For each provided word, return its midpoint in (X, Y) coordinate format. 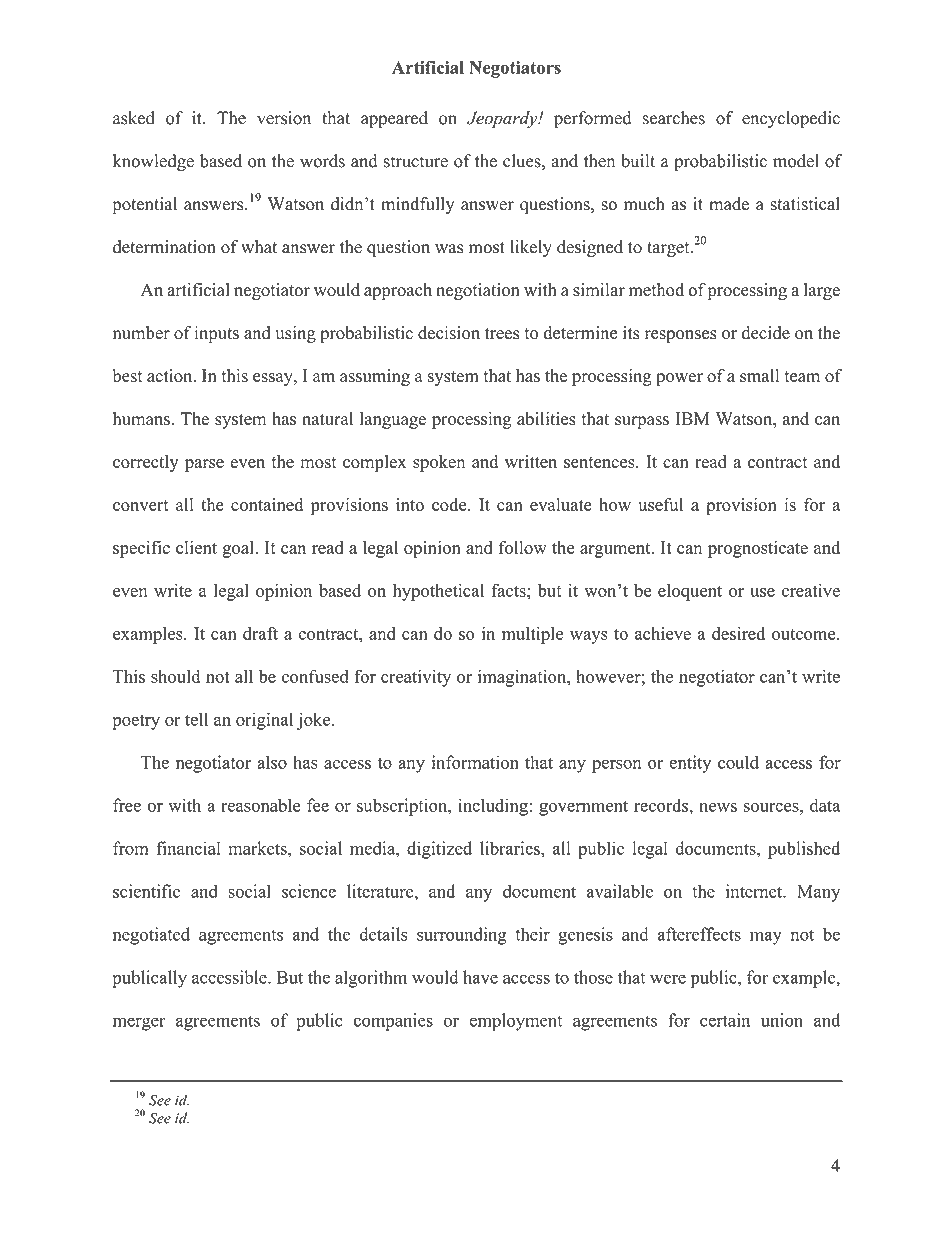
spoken (439, 463)
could (738, 762)
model (796, 161)
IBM (692, 418)
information (475, 762)
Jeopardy (503, 119)
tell (196, 719)
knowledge (153, 162)
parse (204, 465)
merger (139, 1024)
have (480, 977)
